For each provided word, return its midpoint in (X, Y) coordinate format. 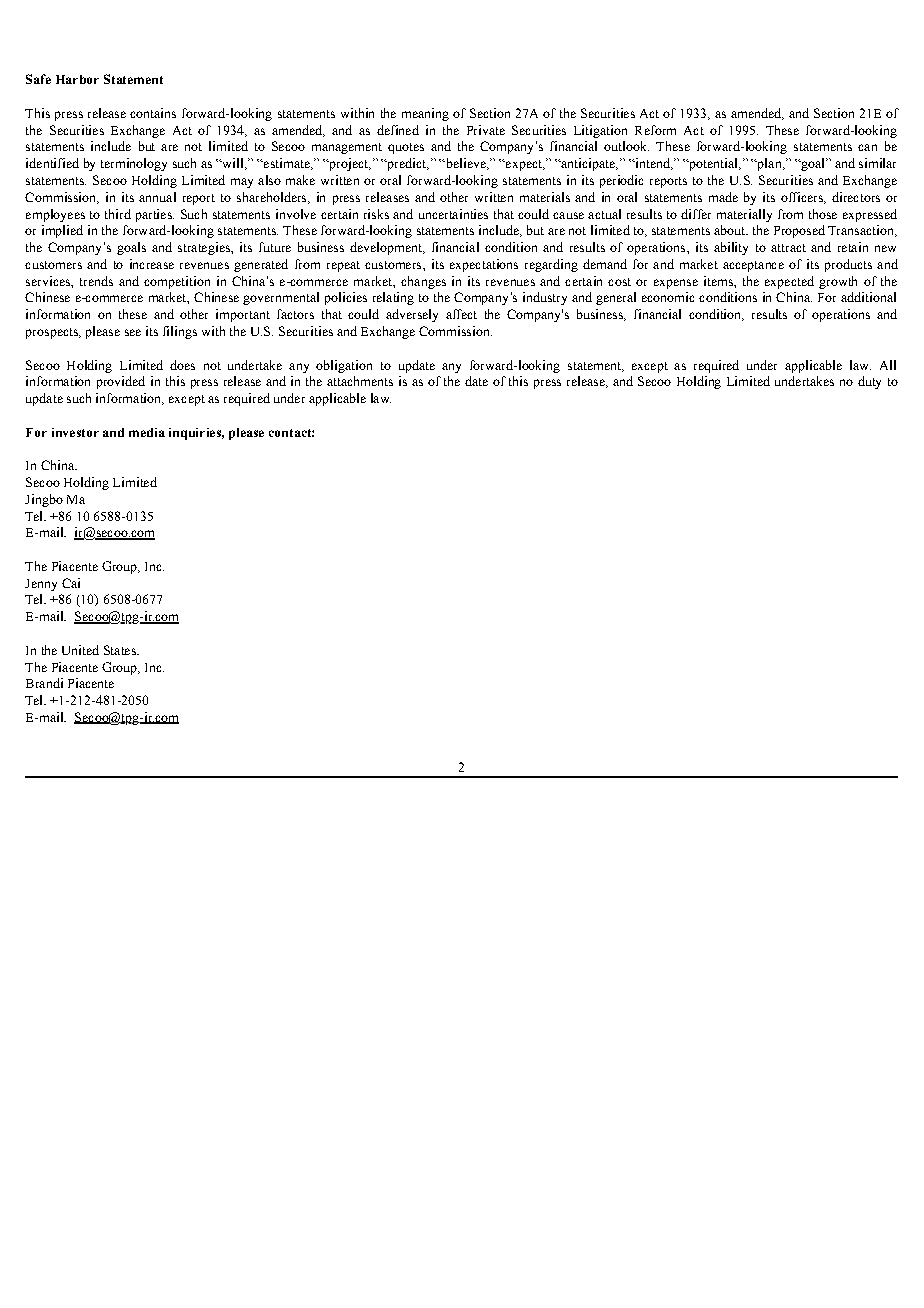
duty (869, 382)
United (80, 650)
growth (838, 282)
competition (177, 282)
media (147, 432)
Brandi (44, 683)
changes (423, 282)
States (121, 650)
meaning (425, 114)
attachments (360, 381)
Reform (655, 130)
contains (153, 113)
